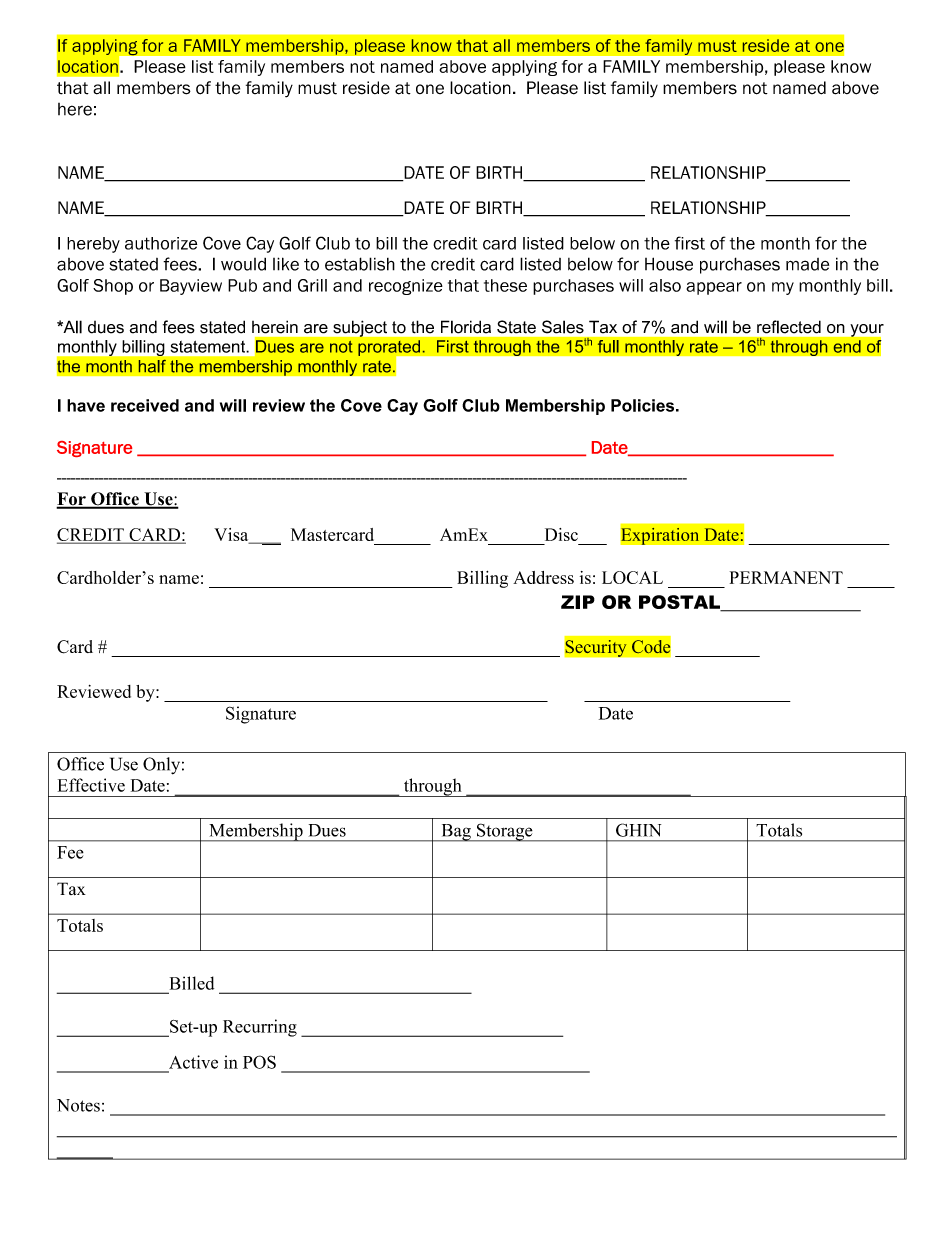  What do you see at coordinates (714, 288) in the screenshot?
I see `appear` at bounding box center [714, 288].
